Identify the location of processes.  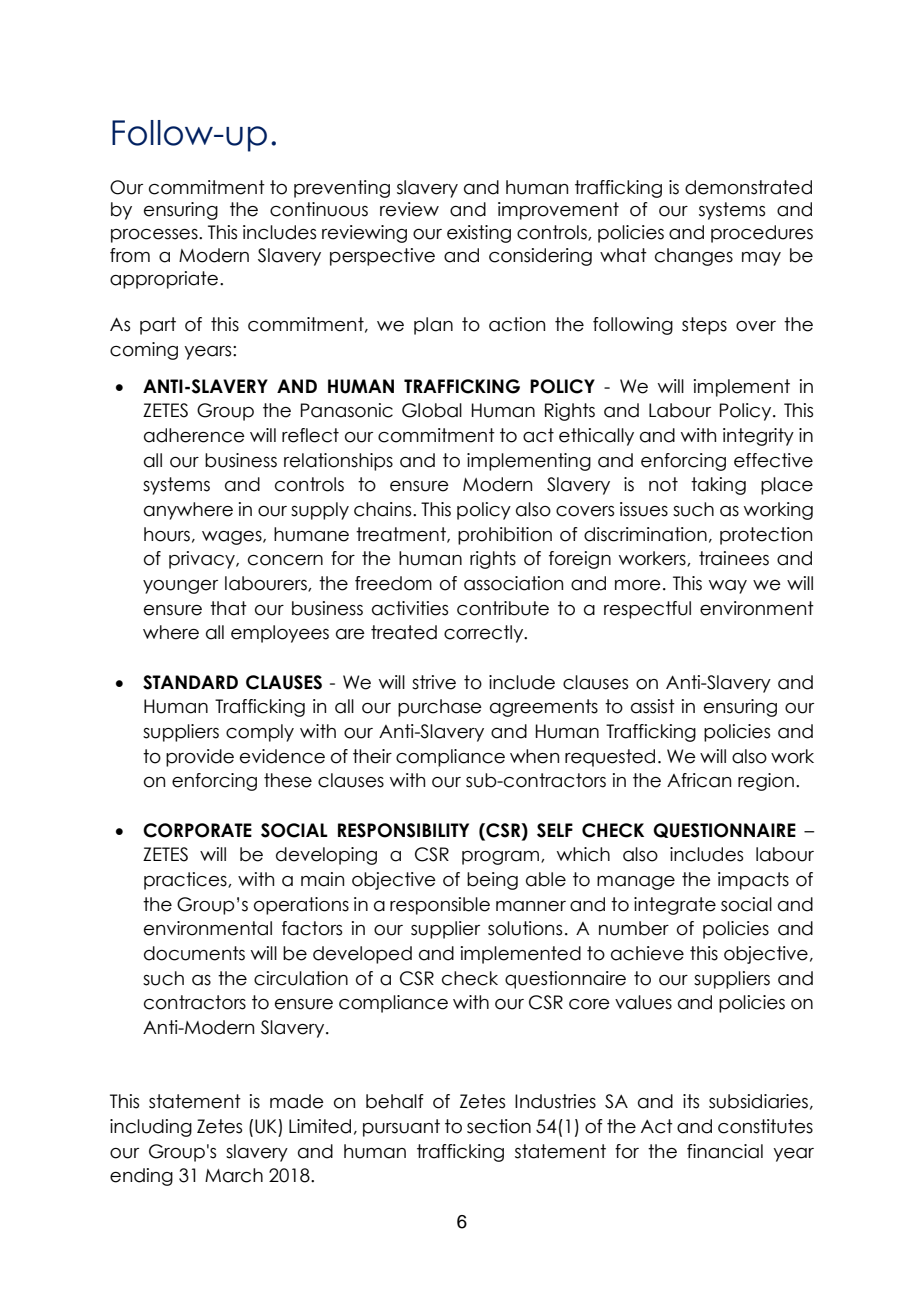
(155, 236).
